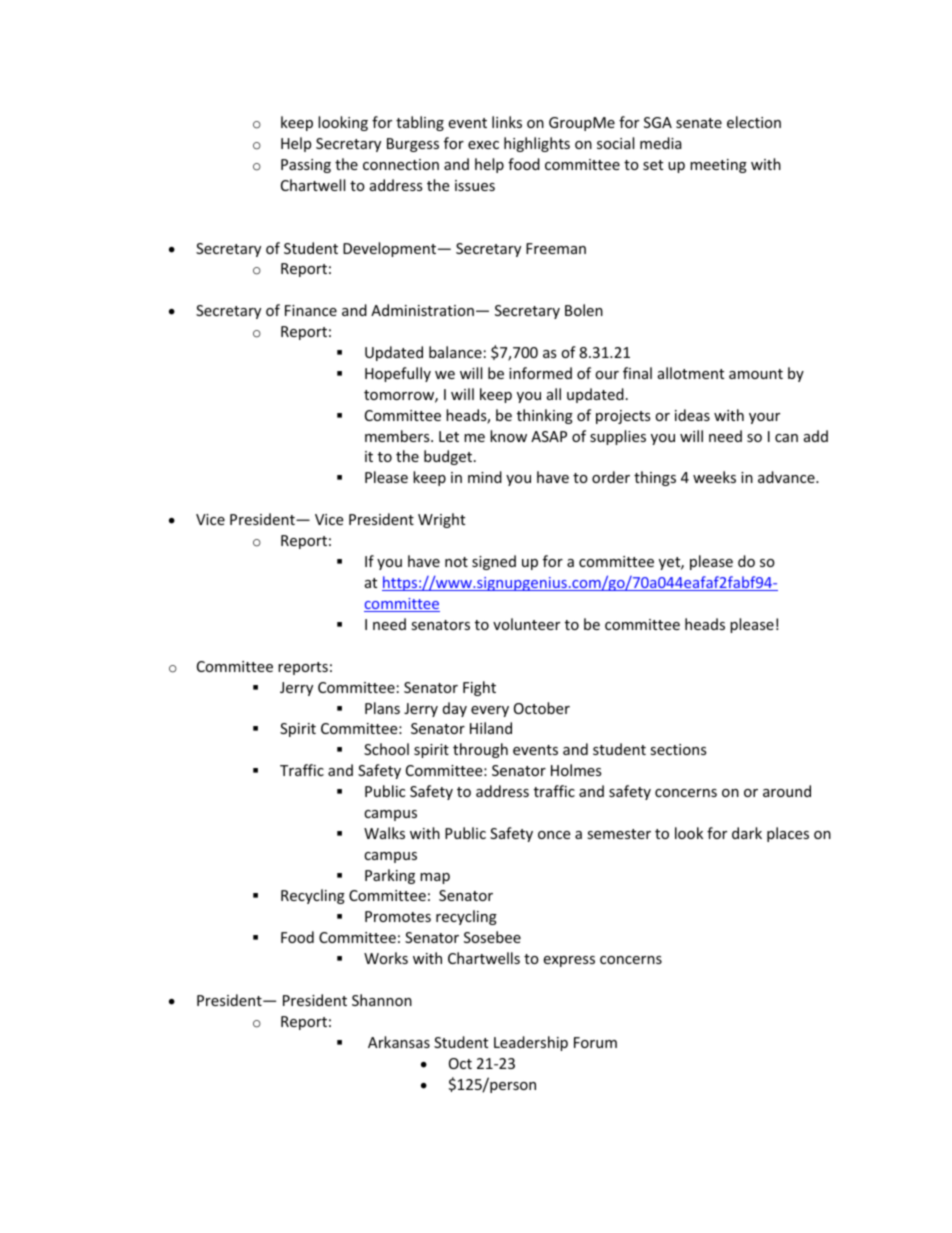 This page has height=1233, width=952. Describe the element at coordinates (714, 477) in the page. I see `weeks` at that location.
